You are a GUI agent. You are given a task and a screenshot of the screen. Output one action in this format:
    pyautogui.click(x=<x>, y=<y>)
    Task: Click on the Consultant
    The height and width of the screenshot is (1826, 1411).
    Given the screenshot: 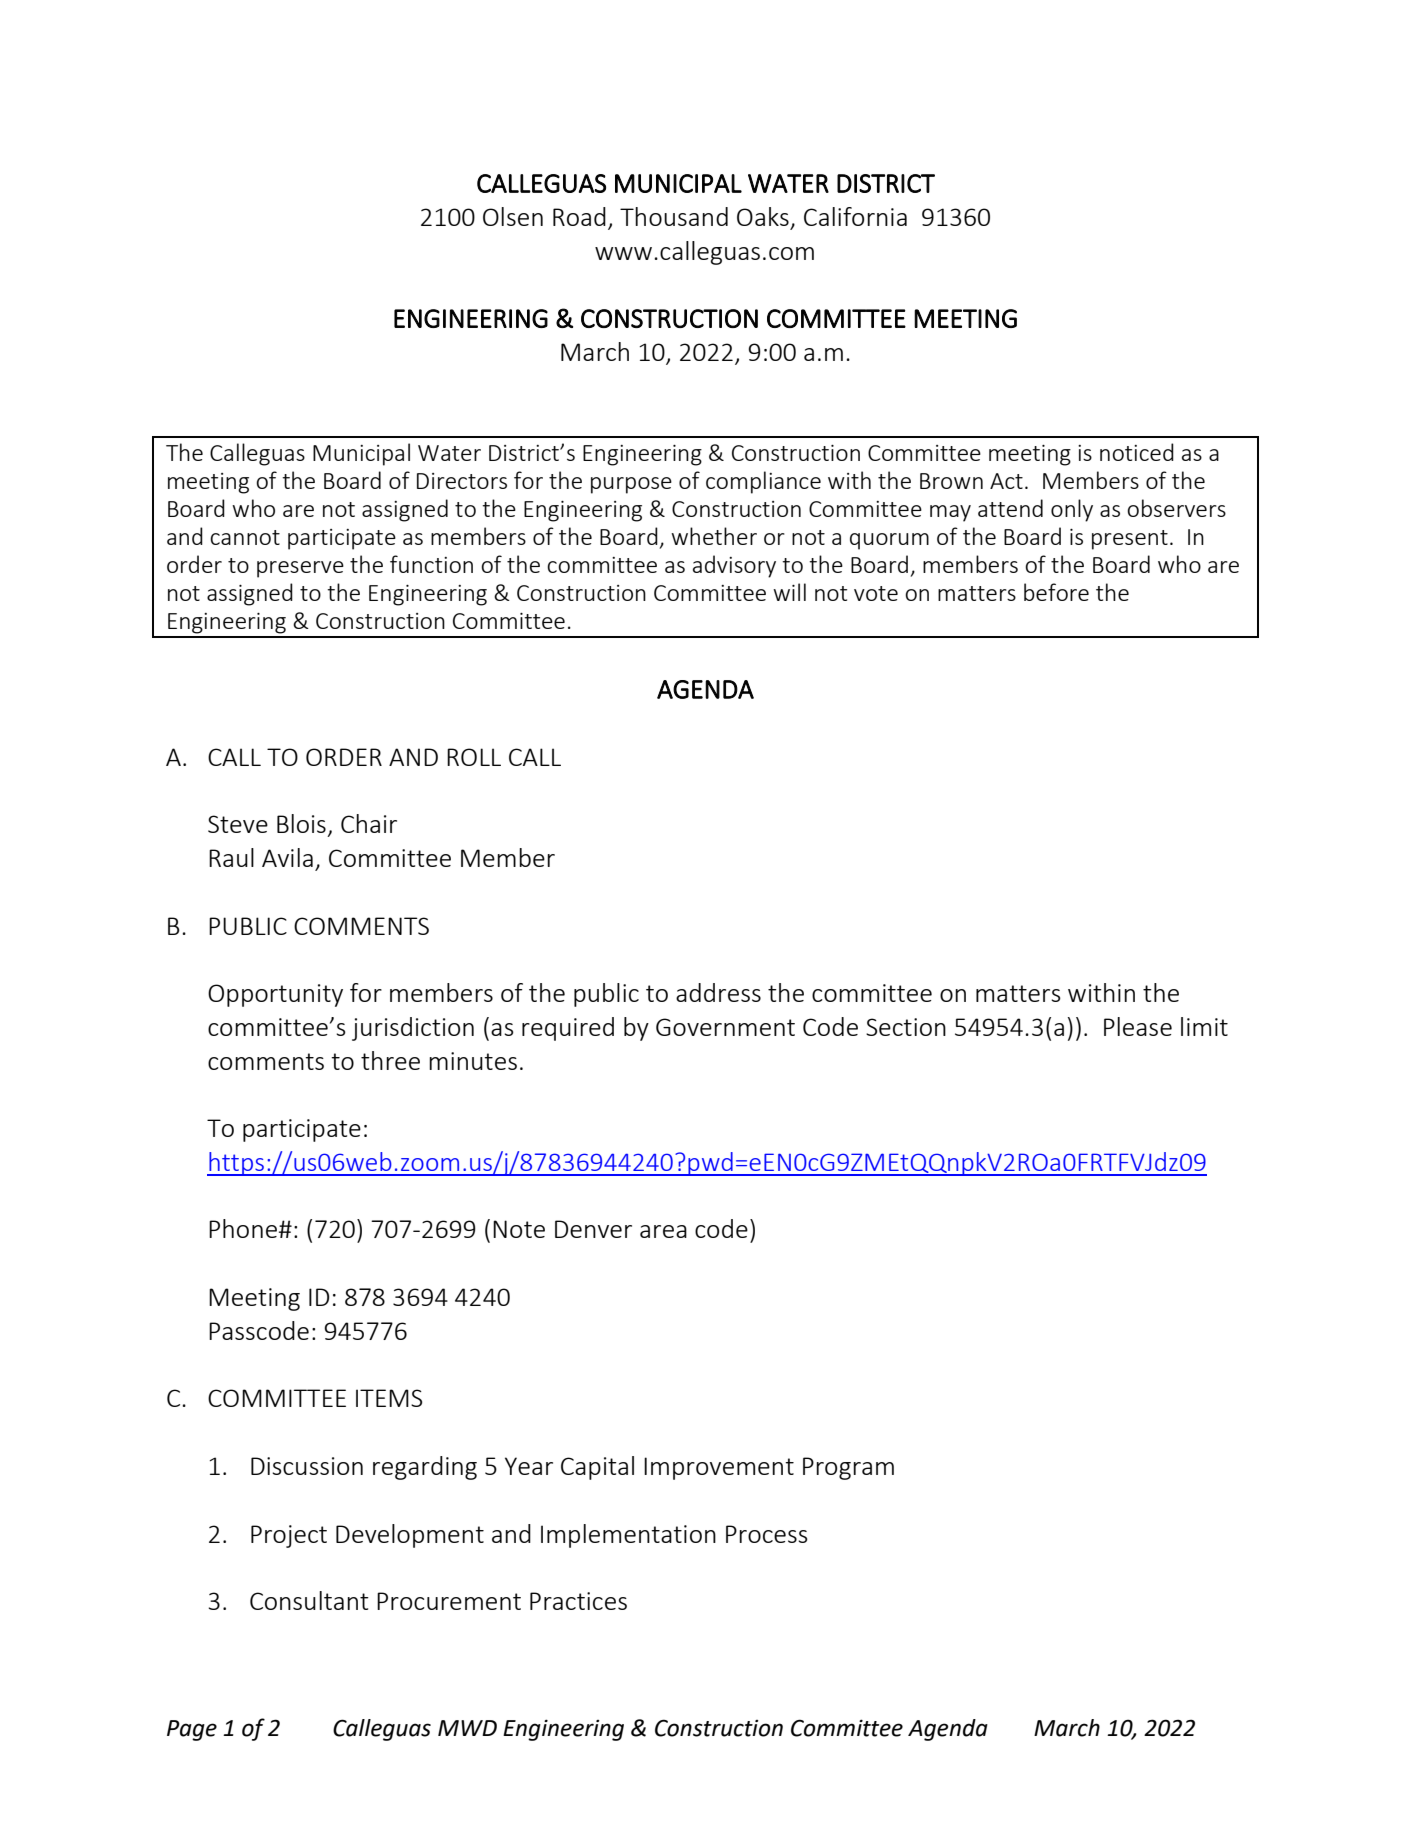 What is the action you would take?
    pyautogui.click(x=309, y=1600)
